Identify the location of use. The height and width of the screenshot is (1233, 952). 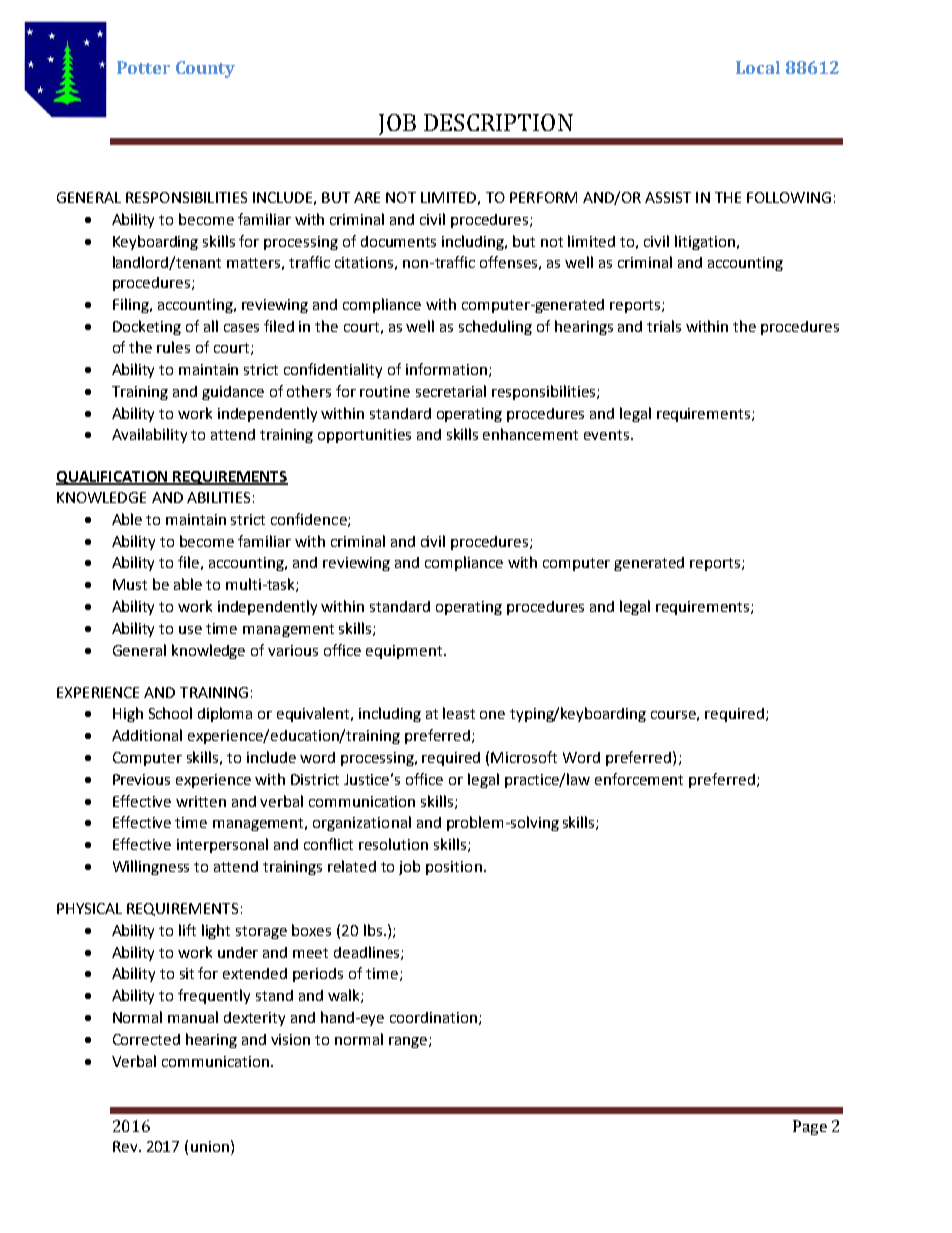
(190, 630).
